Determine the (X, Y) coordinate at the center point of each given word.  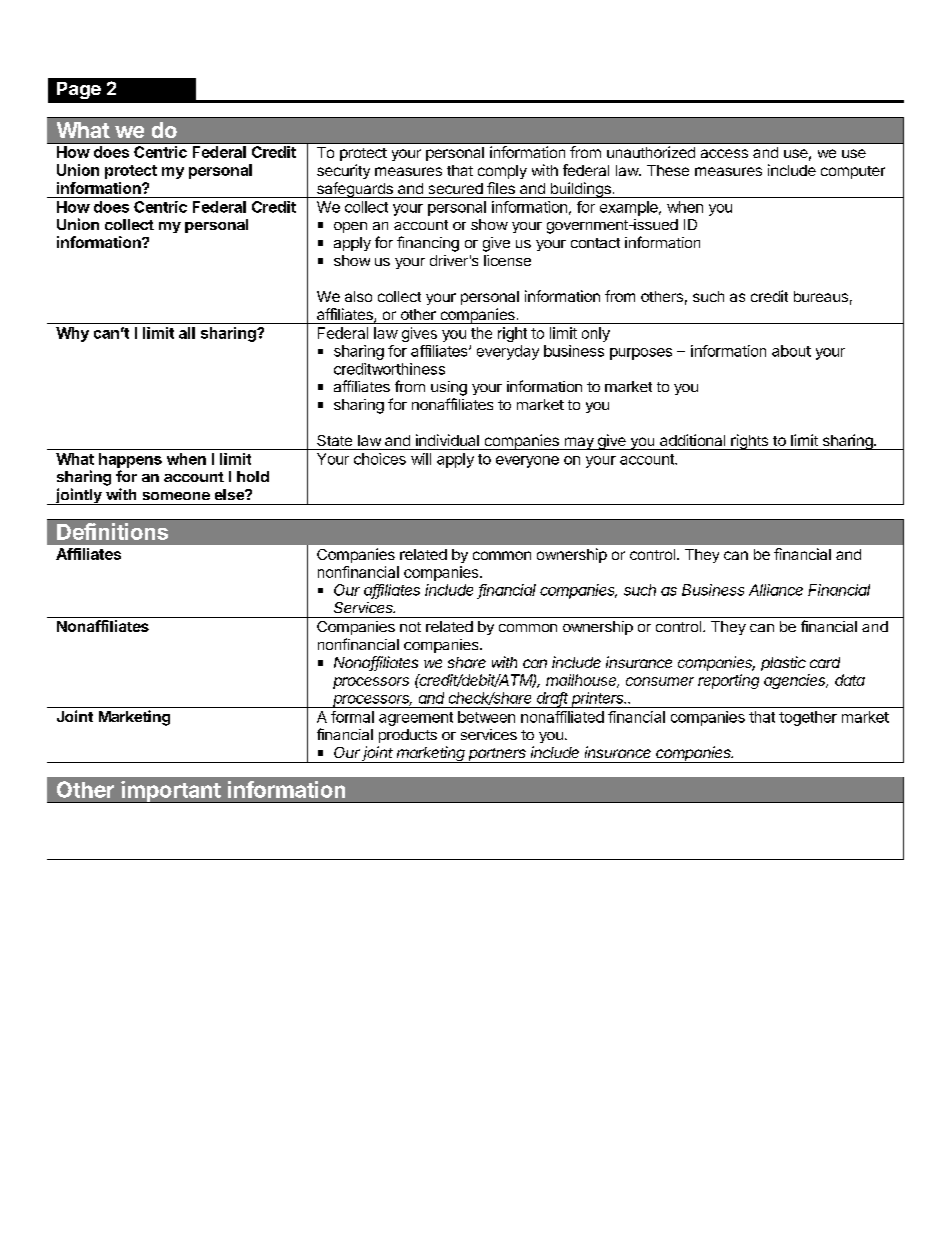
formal (352, 717)
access (724, 153)
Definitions (112, 531)
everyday (508, 352)
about (791, 351)
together (808, 718)
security (343, 171)
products (408, 736)
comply (502, 172)
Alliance (776, 590)
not (410, 627)
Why (72, 334)
